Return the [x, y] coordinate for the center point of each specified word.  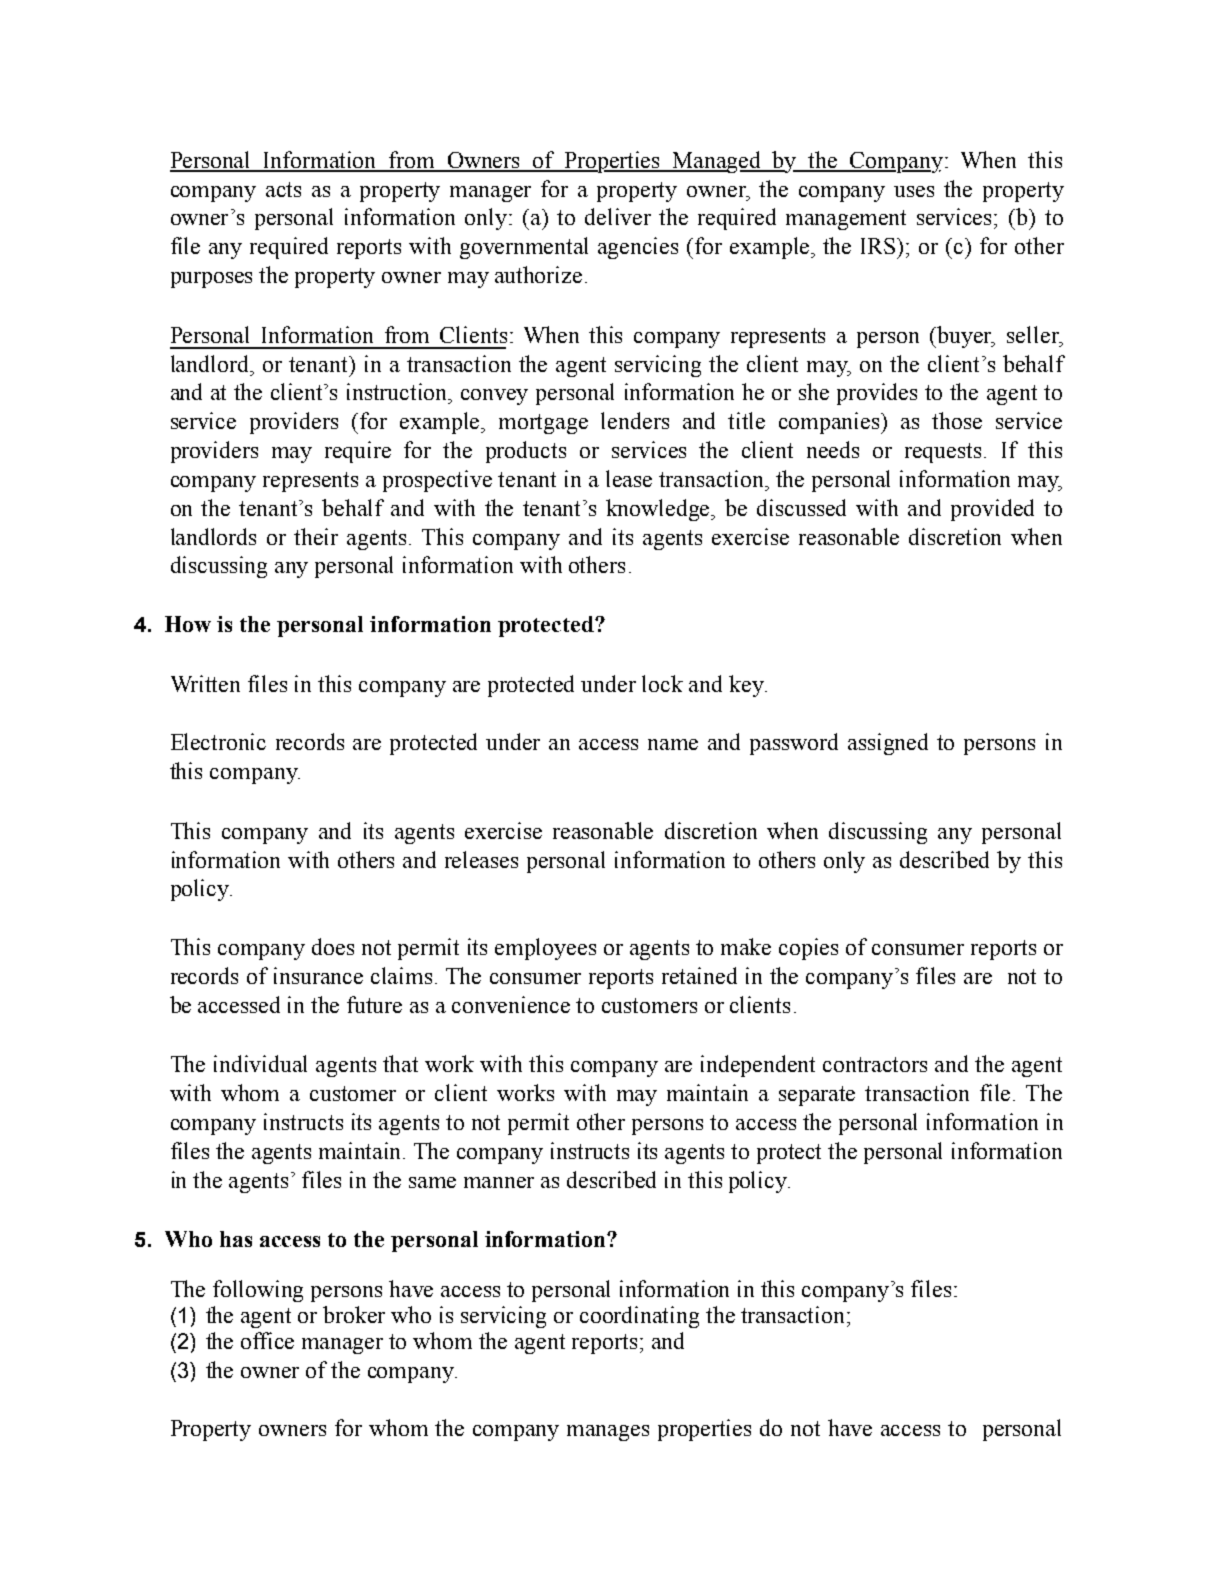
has [236, 1239]
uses [914, 191]
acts [283, 189]
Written [205, 683]
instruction [398, 391]
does [333, 946]
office [267, 1340]
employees [545, 949]
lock [662, 683]
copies [808, 949]
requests [945, 453]
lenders [635, 420]
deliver [618, 216]
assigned [888, 744]
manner [499, 1182]
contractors [875, 1064]
